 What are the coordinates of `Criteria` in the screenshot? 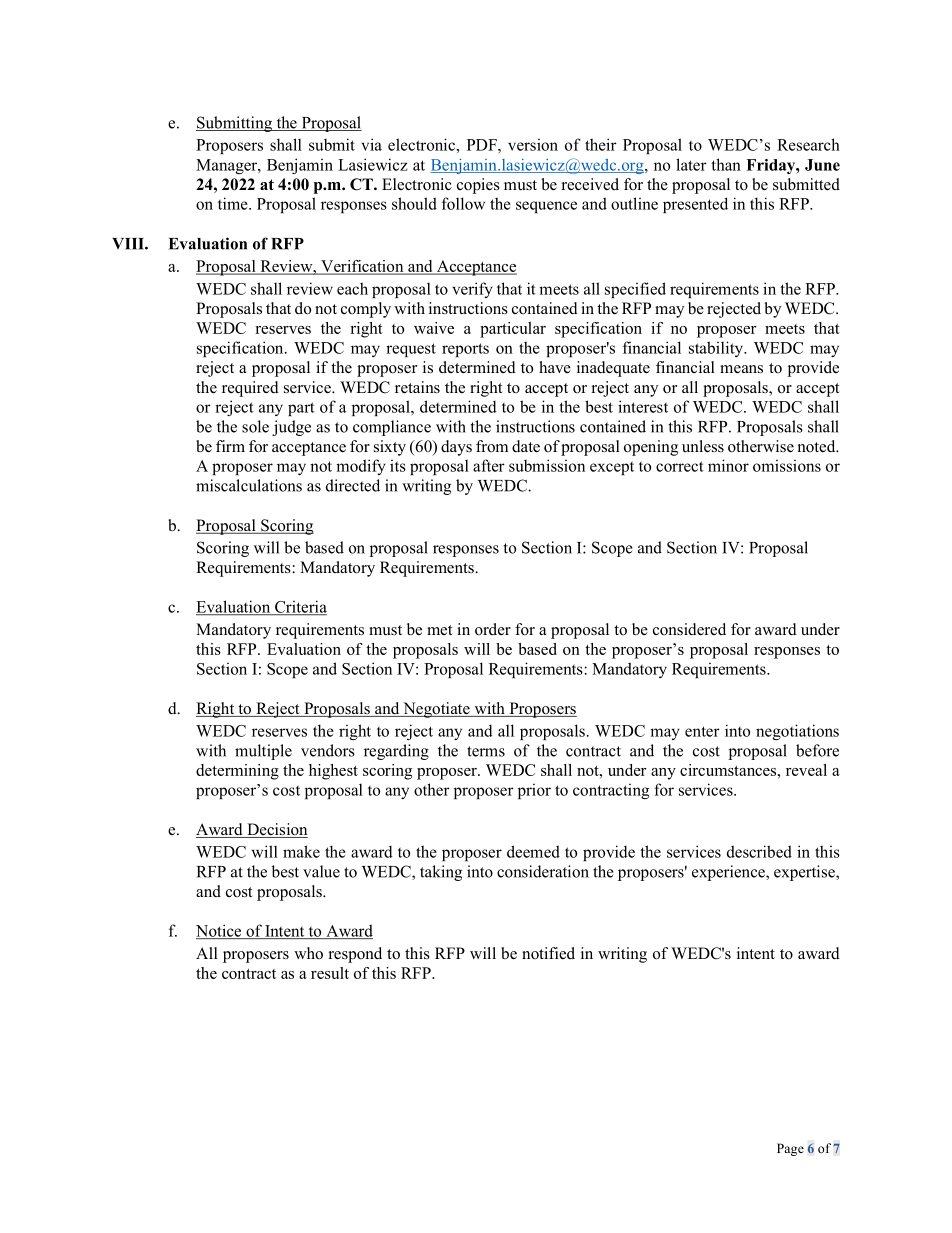 It's located at (300, 607).
